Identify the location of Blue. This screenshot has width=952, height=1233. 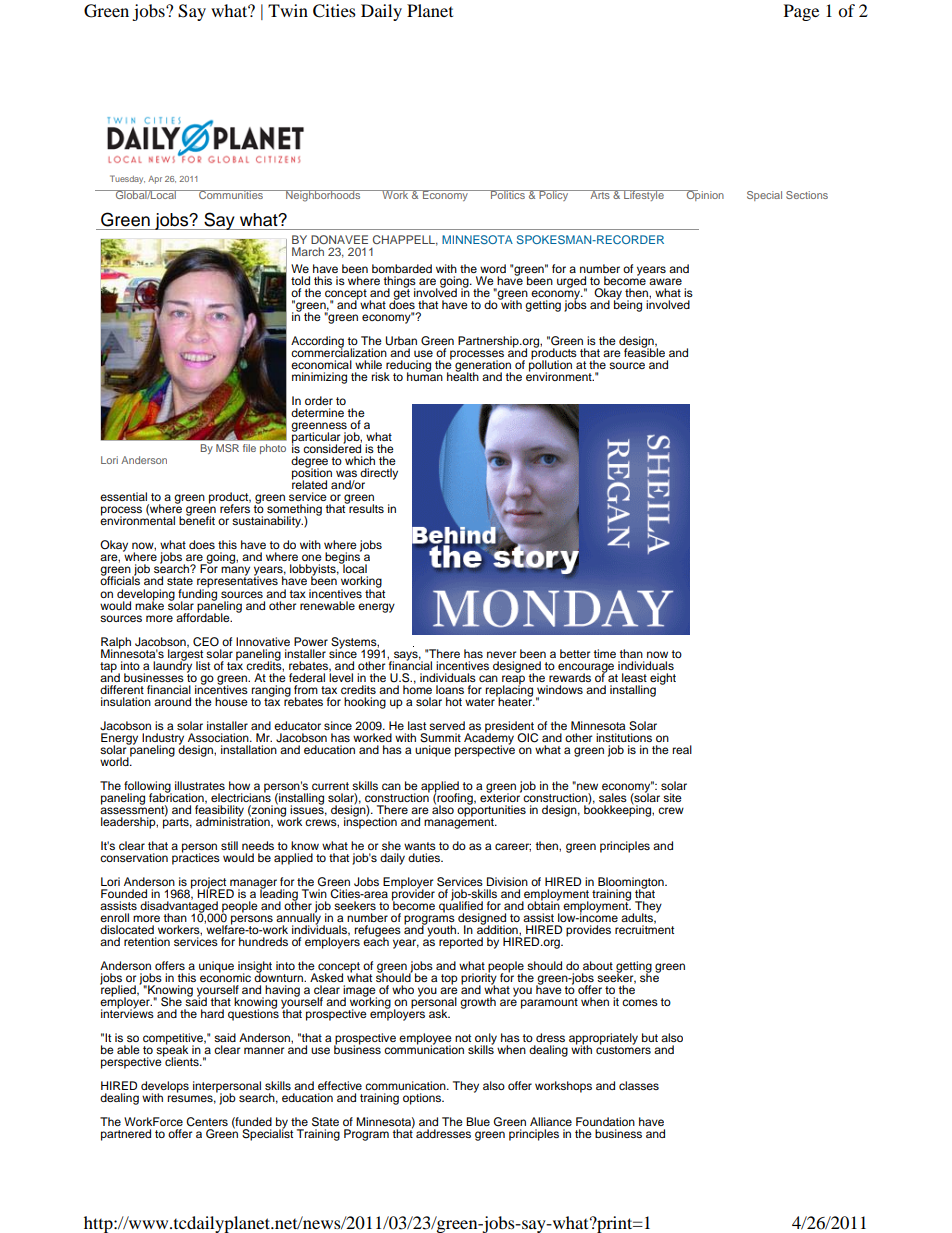
(478, 1121).
